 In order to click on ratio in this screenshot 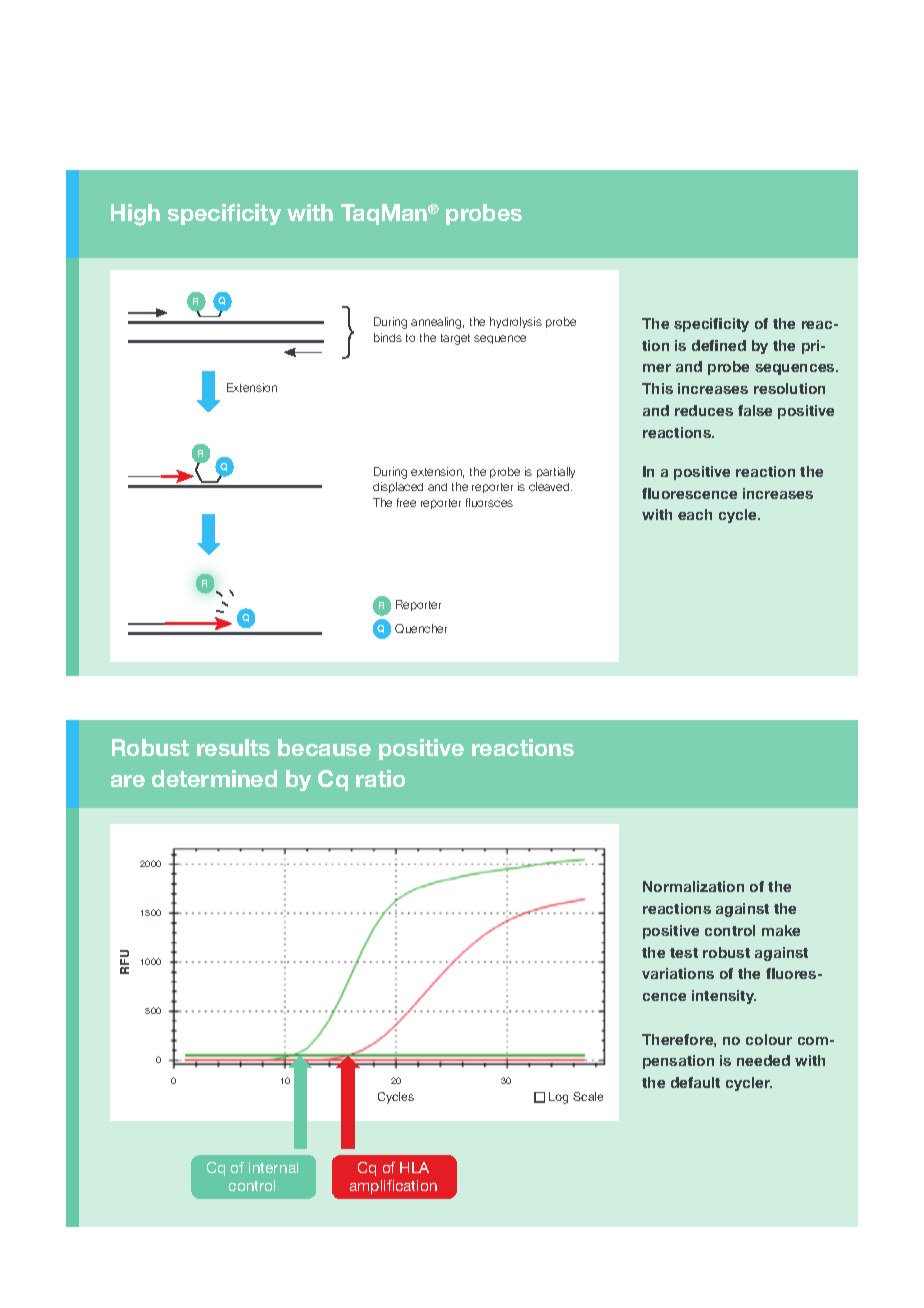, I will do `click(380, 778)`.
